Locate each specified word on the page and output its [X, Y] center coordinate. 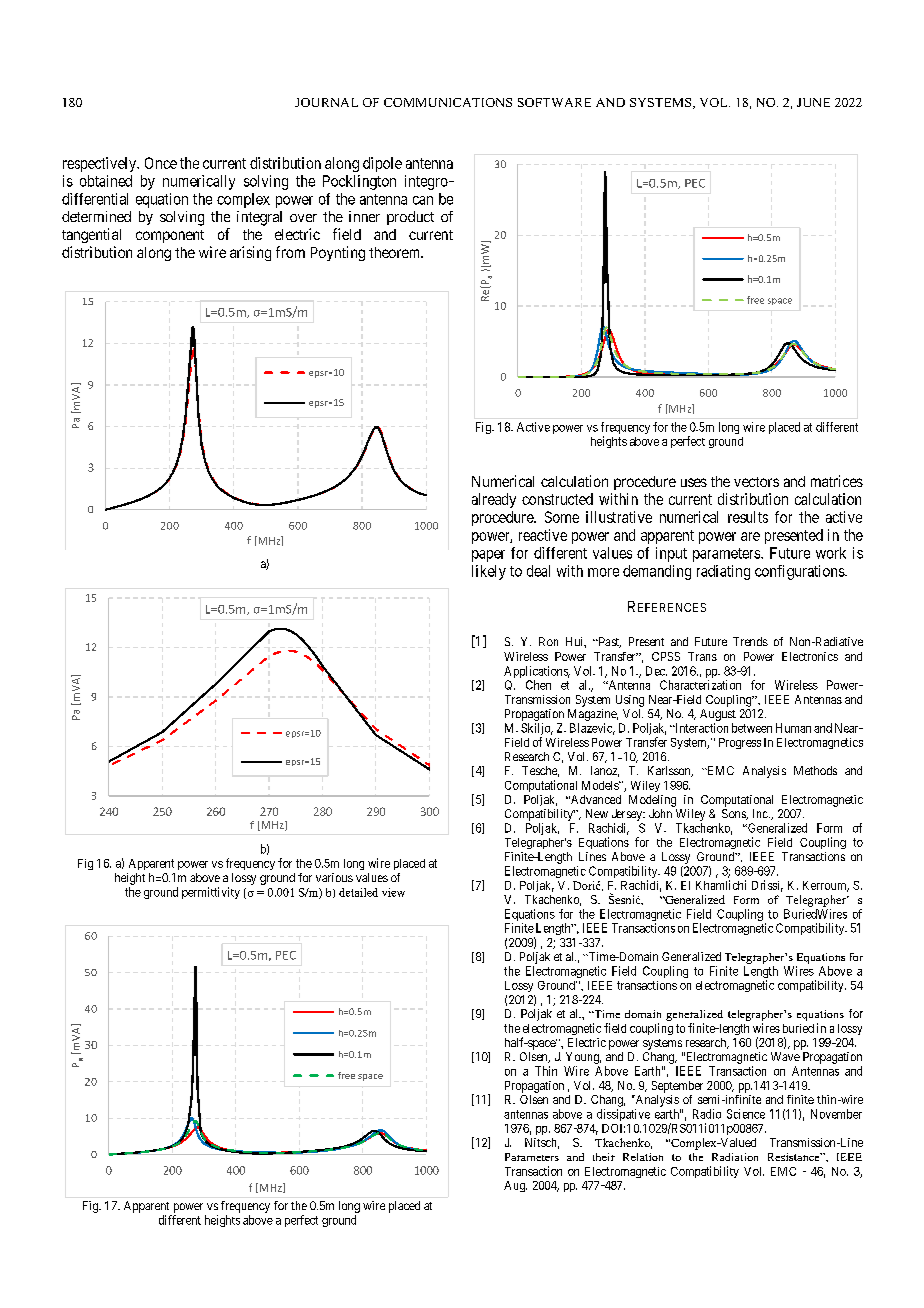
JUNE [813, 102]
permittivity [211, 893]
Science [746, 1114]
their [604, 1157]
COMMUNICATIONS [448, 102]
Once [161, 163]
